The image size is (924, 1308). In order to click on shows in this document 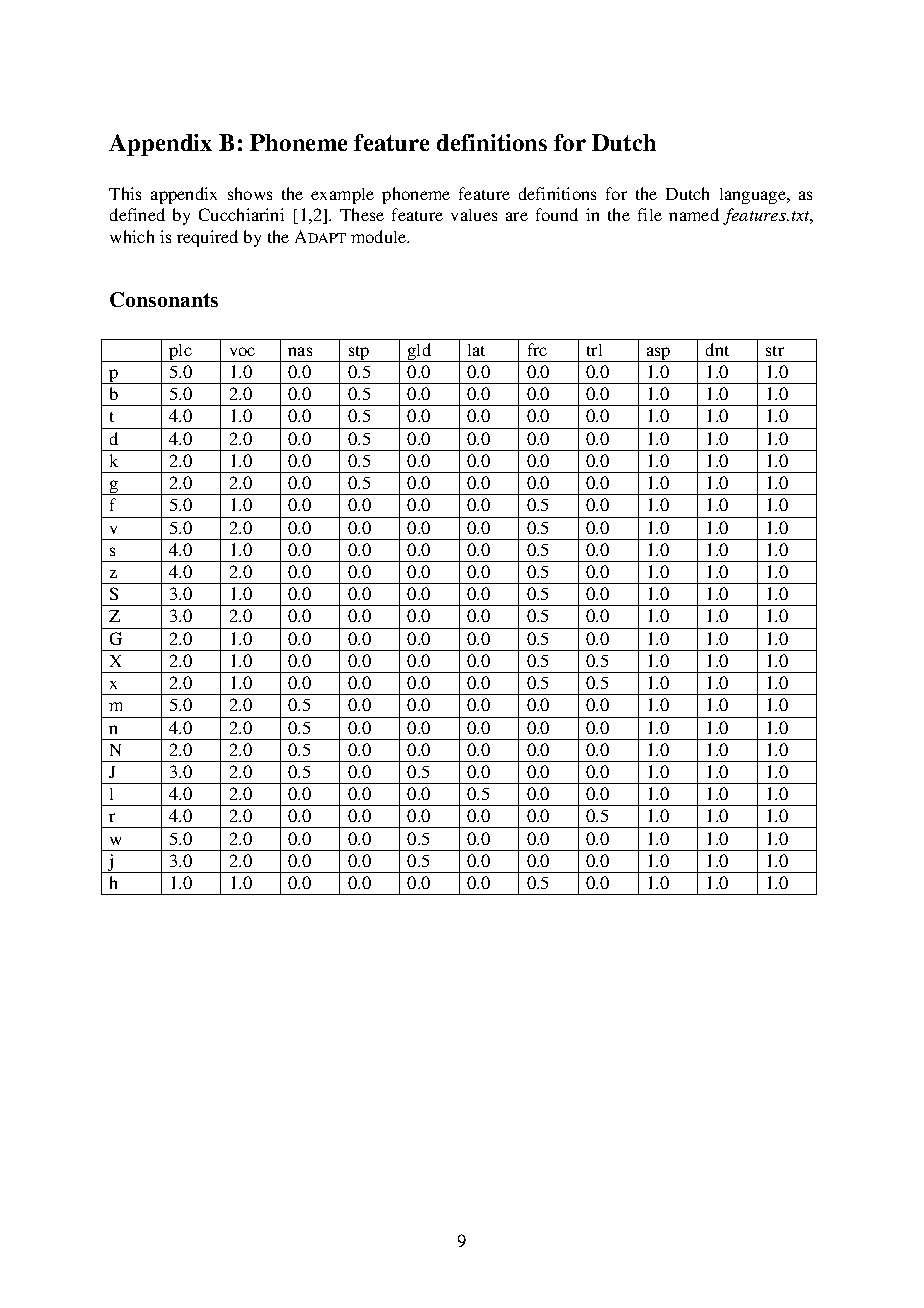, I will do `click(250, 193)`.
